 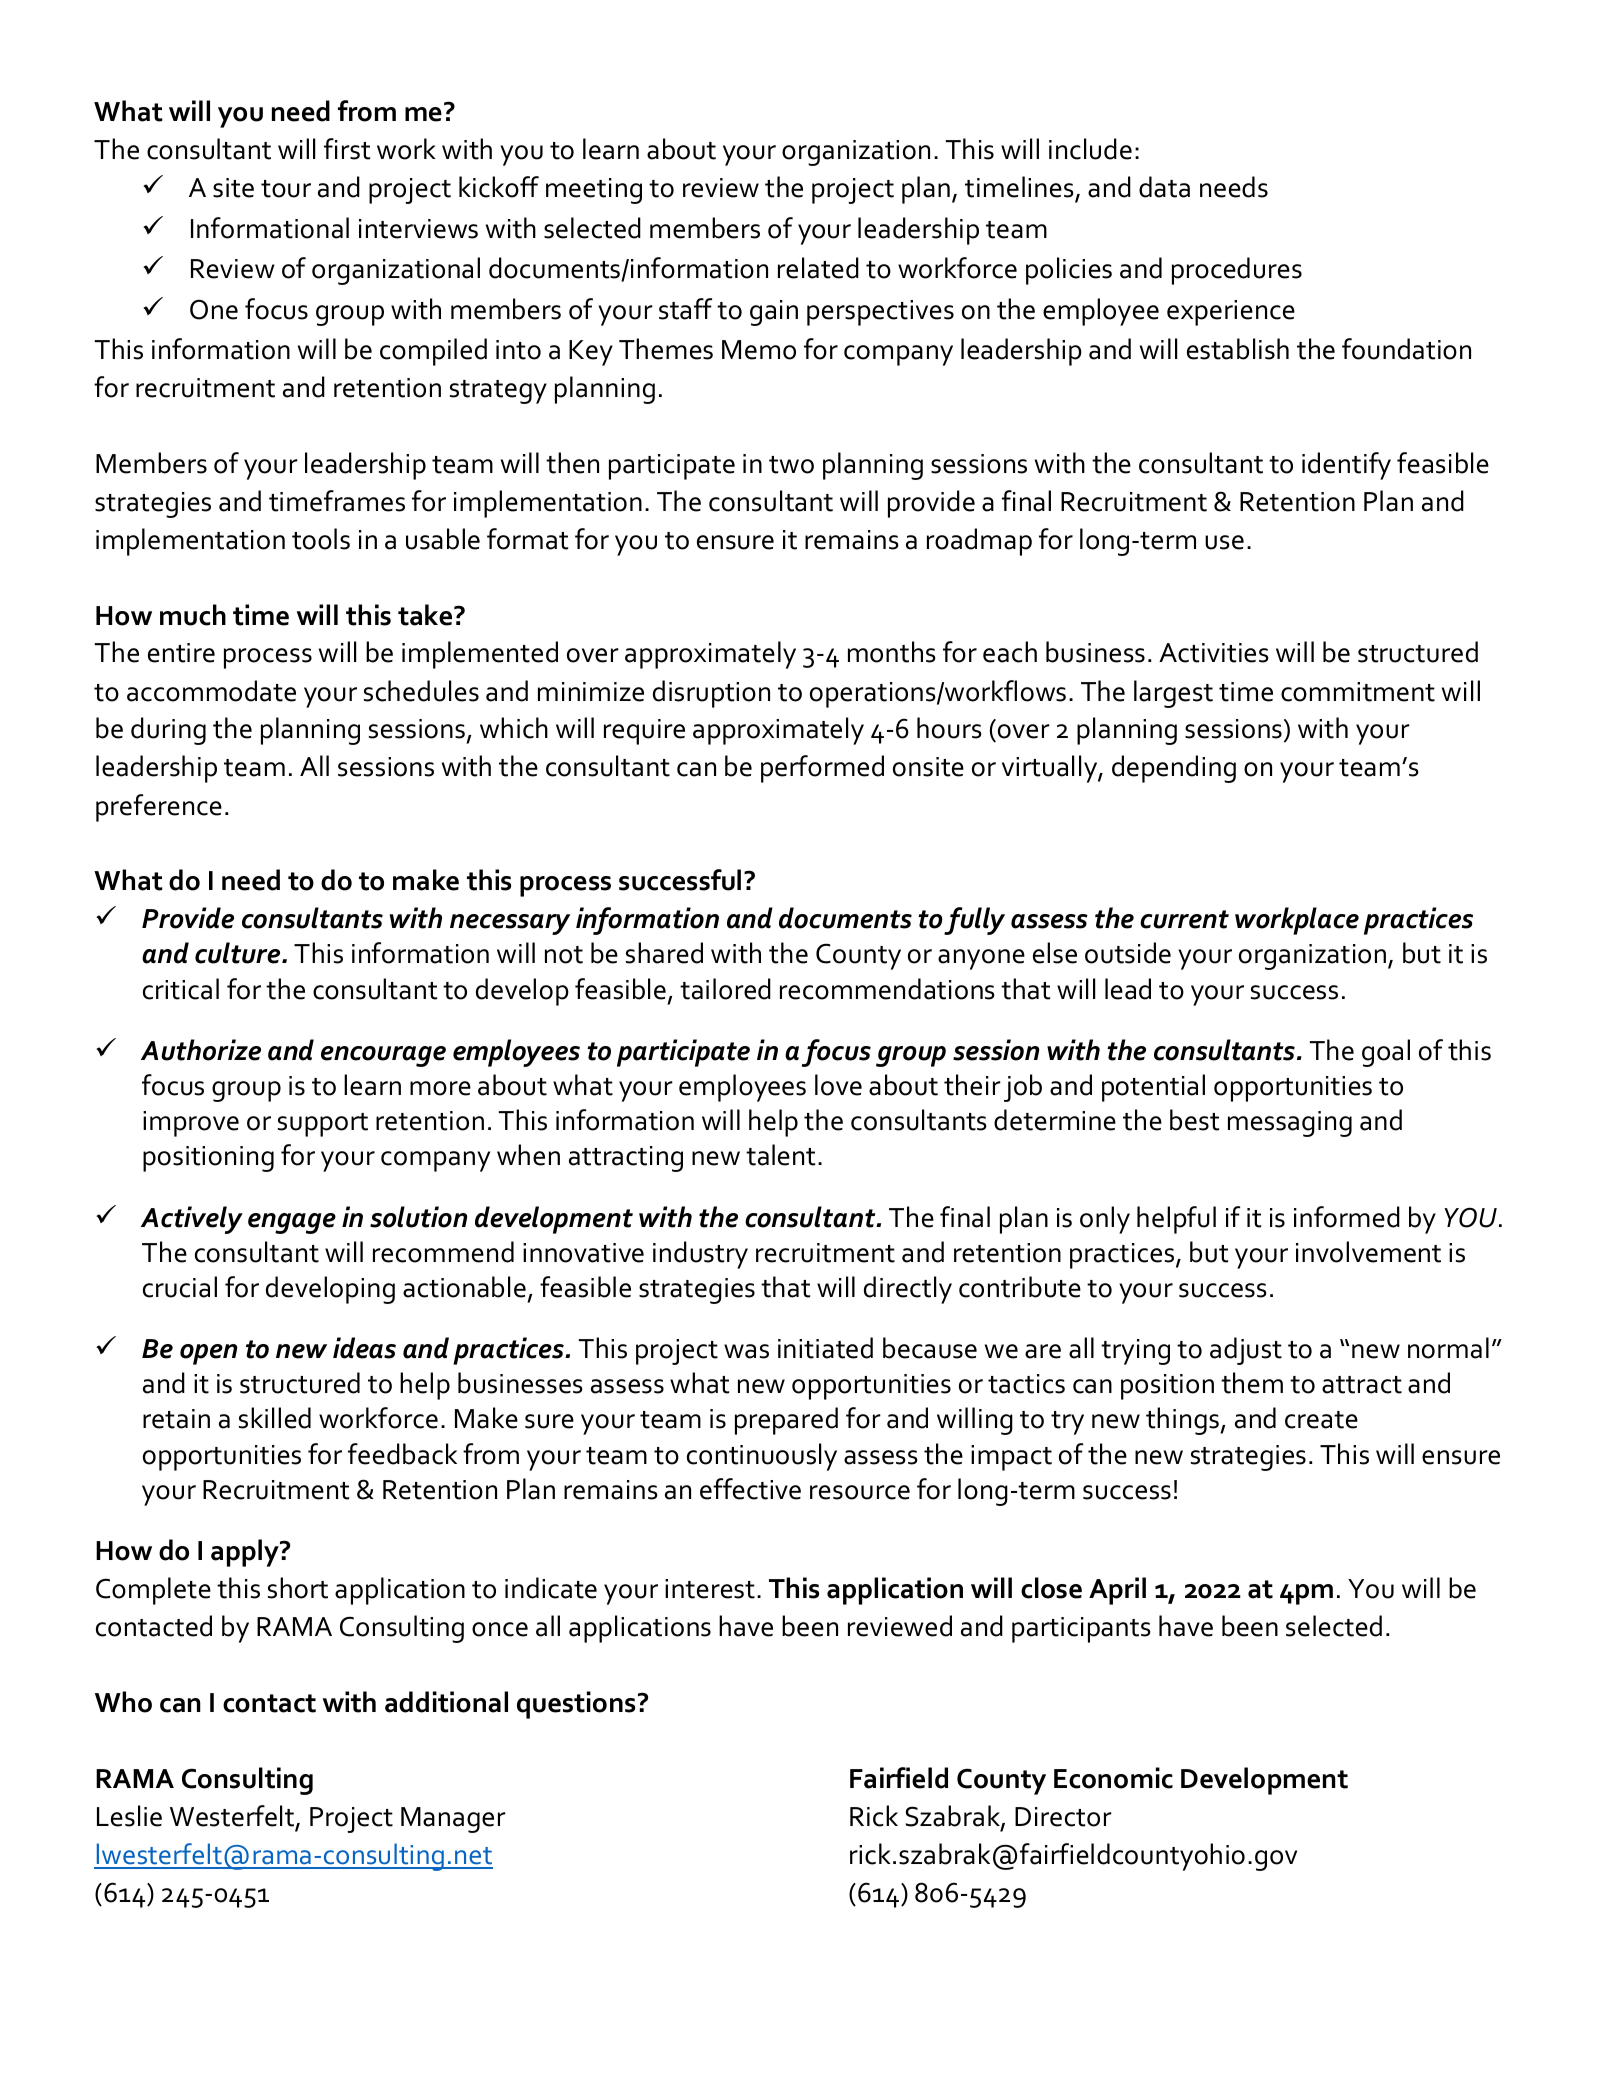 I want to click on commitment, so click(x=1358, y=692).
